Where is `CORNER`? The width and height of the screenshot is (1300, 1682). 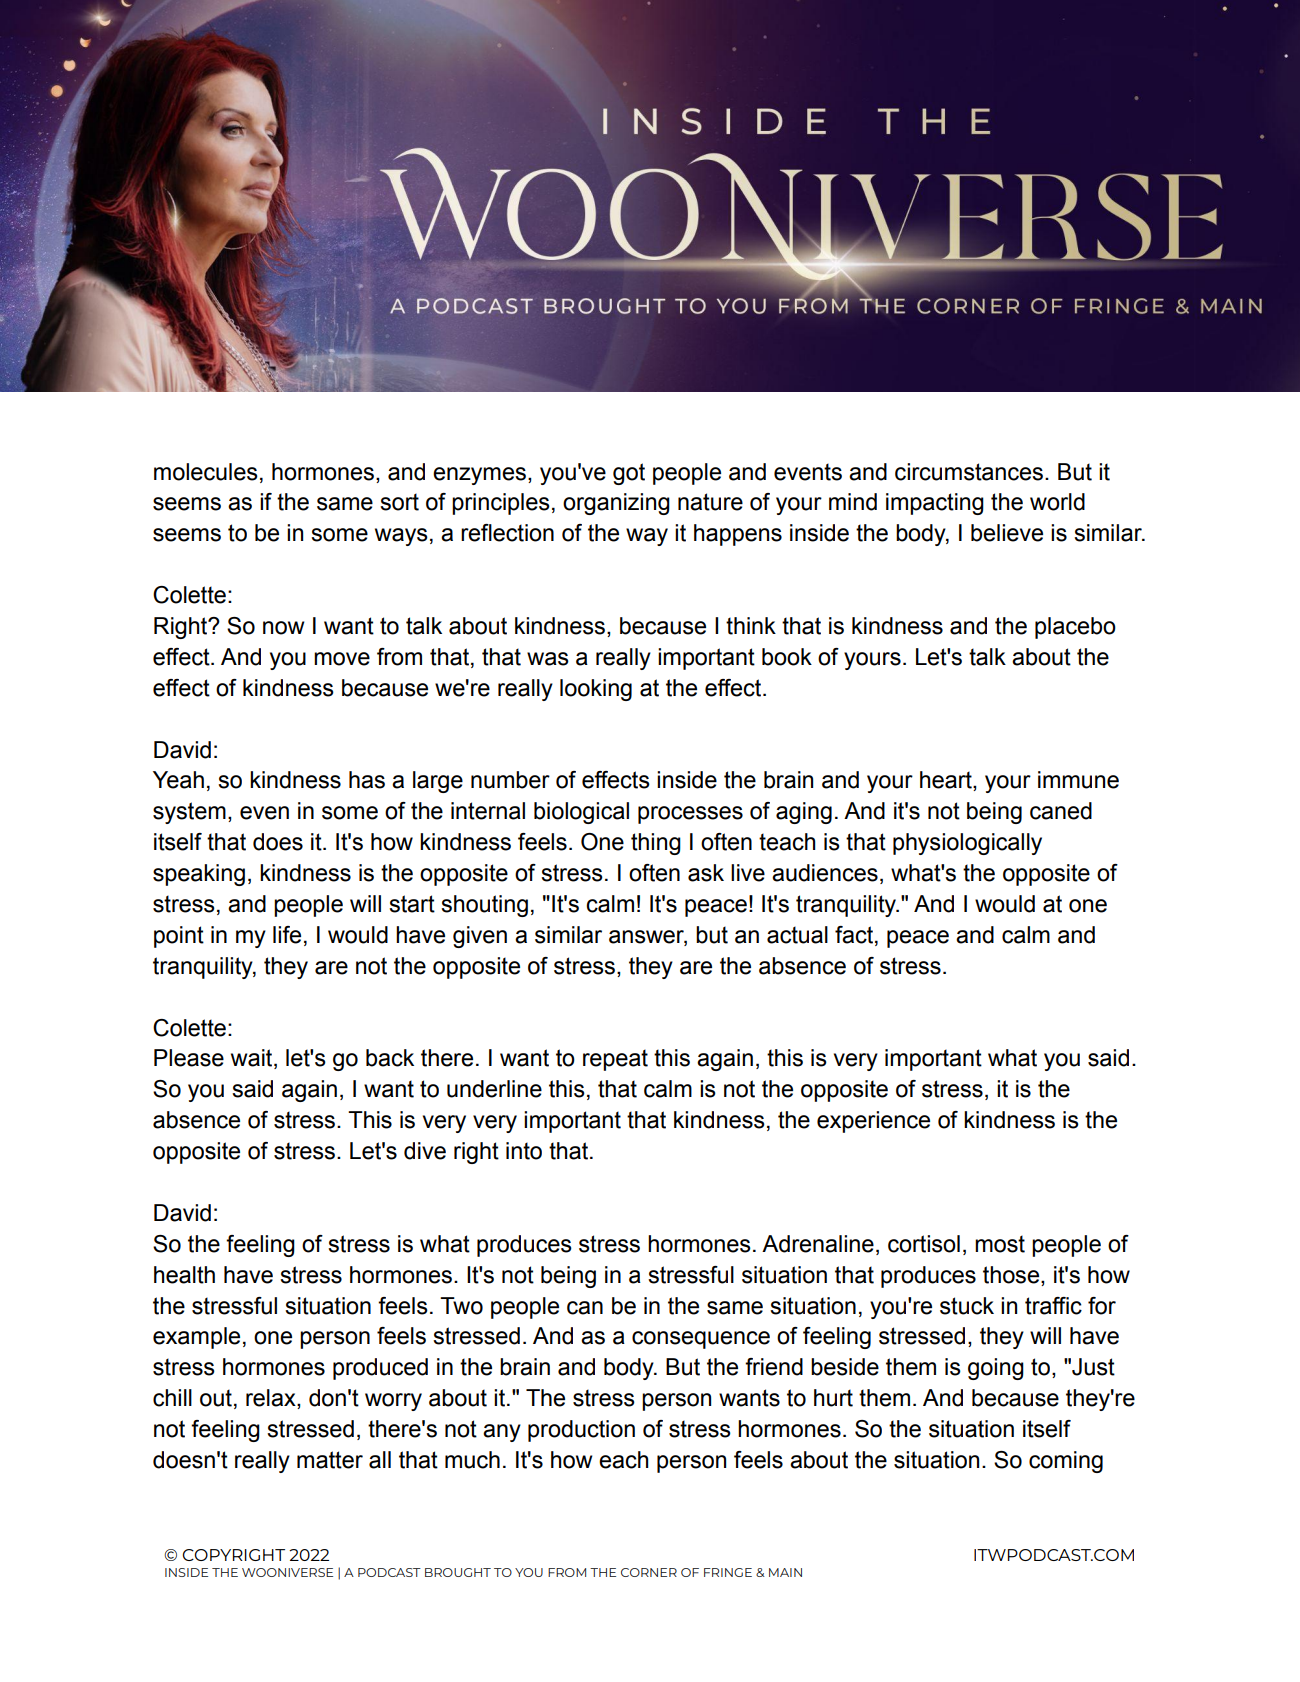 CORNER is located at coordinates (649, 1572).
